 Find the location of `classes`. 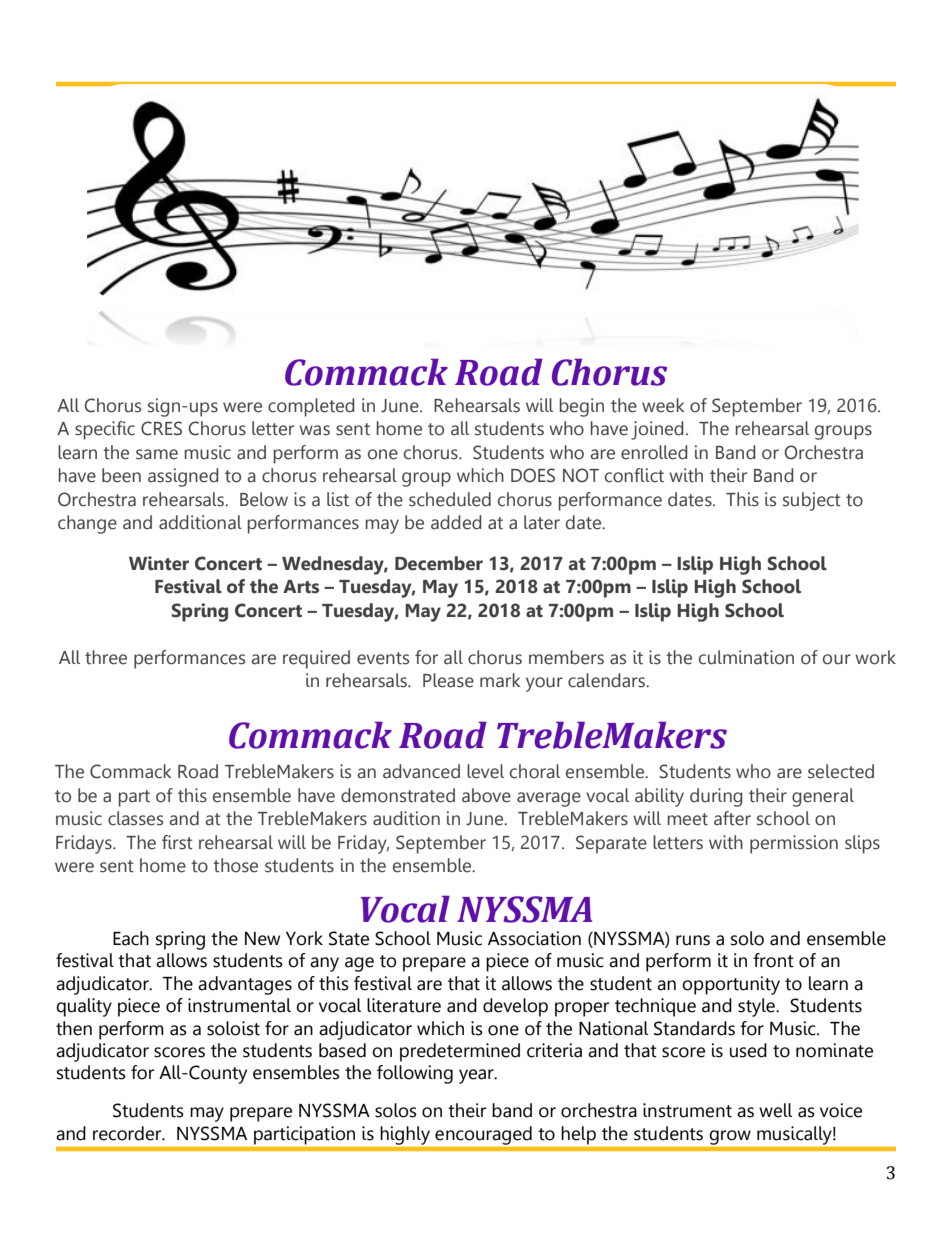

classes is located at coordinates (135, 818).
